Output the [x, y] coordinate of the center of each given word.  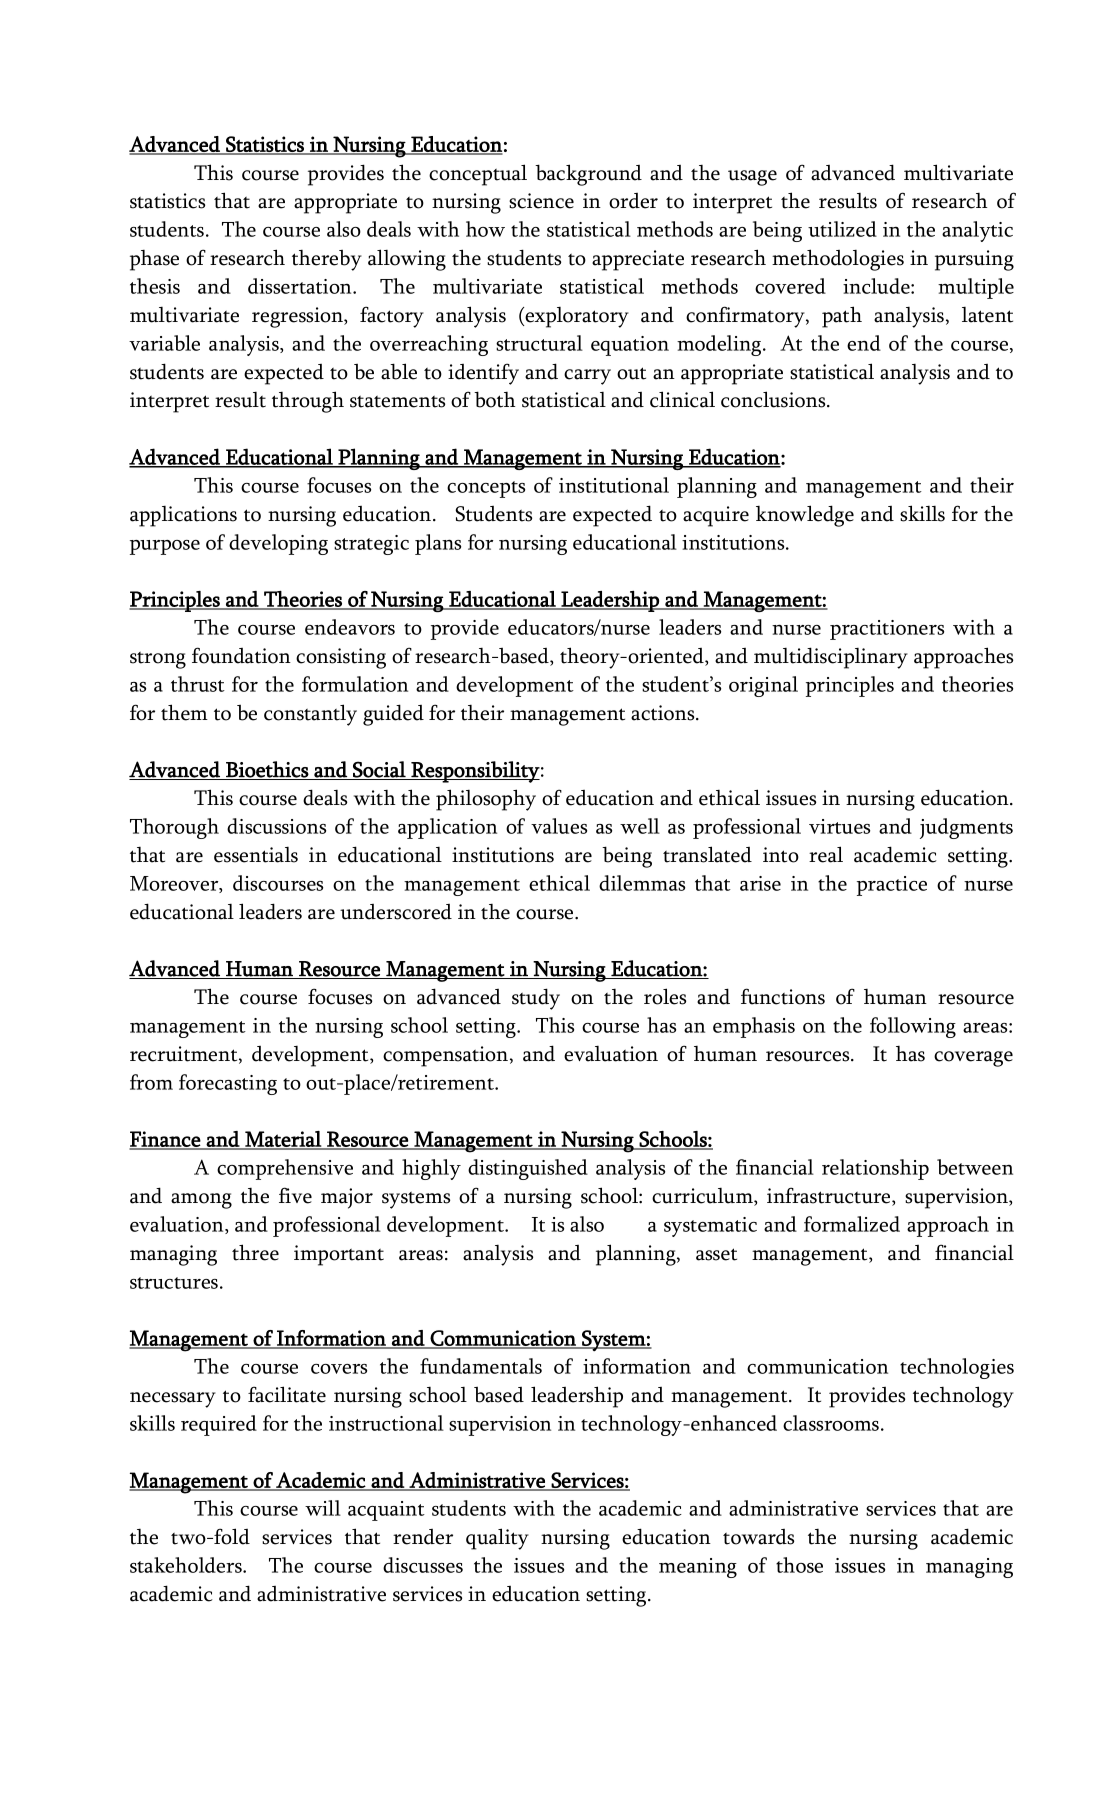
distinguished [528, 1169]
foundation [241, 655]
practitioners [887, 630]
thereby [327, 260]
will [323, 1508]
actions [664, 713]
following [913, 1027]
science [541, 201]
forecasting [228, 1084]
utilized [842, 229]
